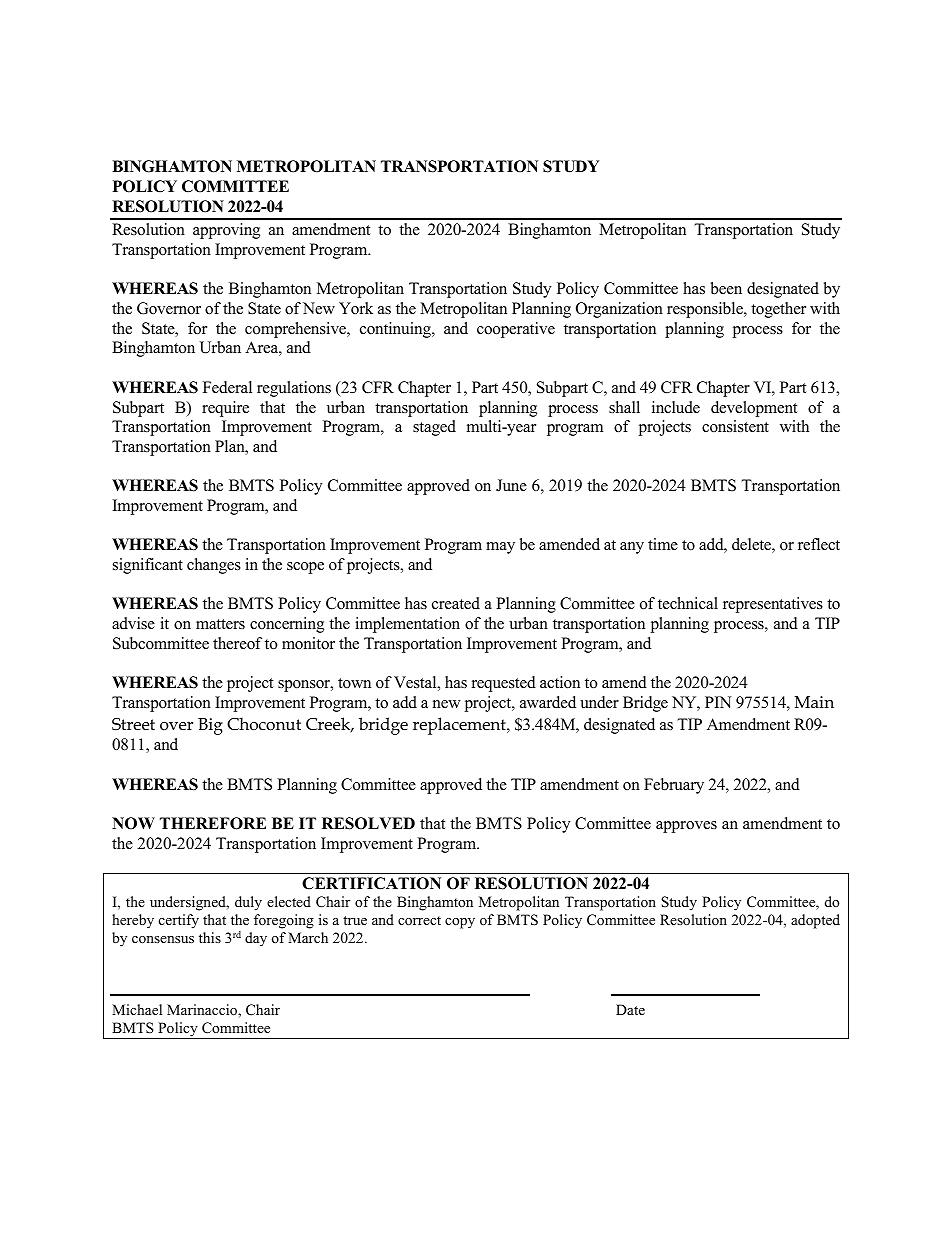  What do you see at coordinates (686, 827) in the document?
I see `approves` at bounding box center [686, 827].
